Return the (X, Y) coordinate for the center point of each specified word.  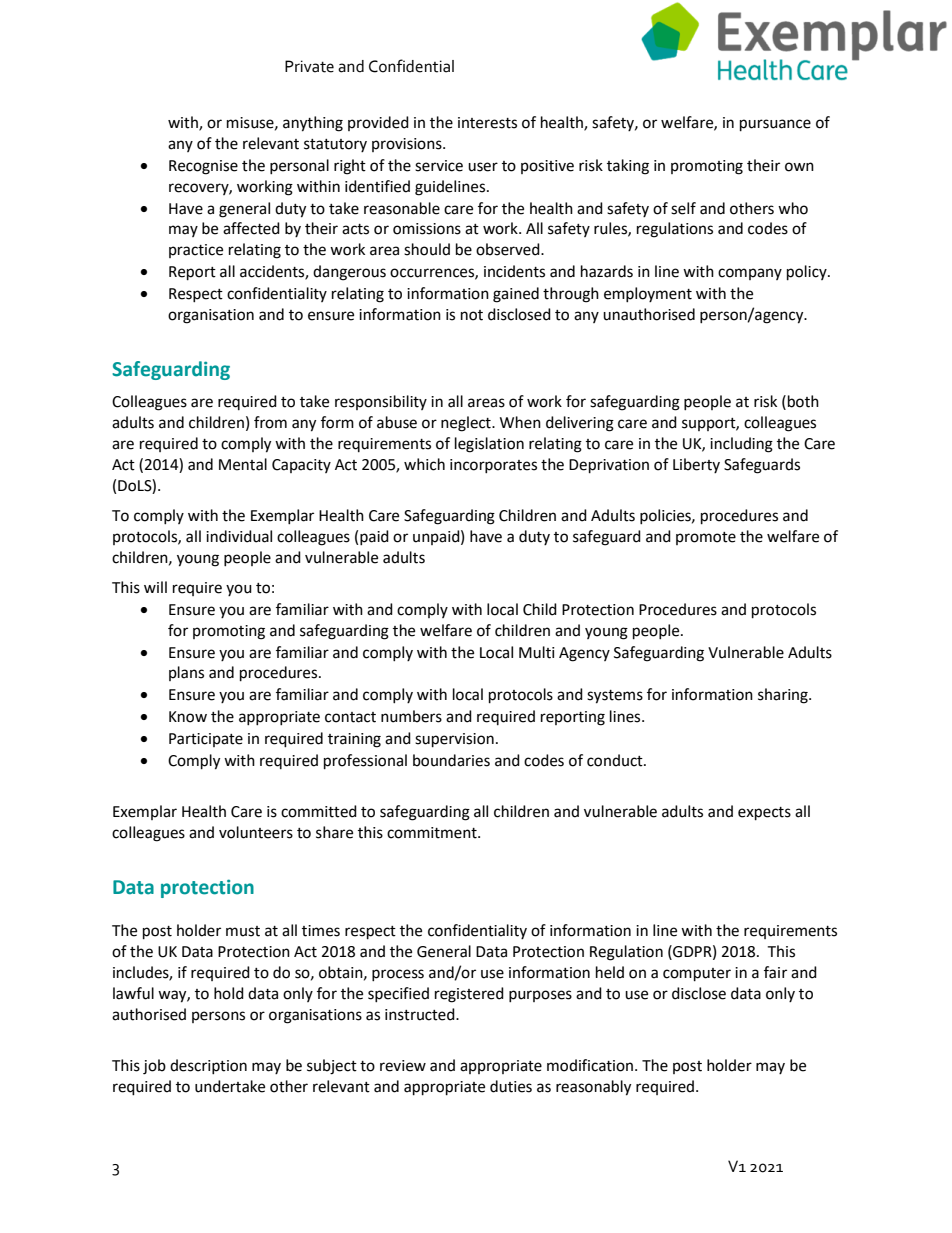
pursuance (775, 125)
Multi (537, 652)
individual (239, 536)
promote (706, 538)
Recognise (203, 167)
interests (487, 123)
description (208, 1066)
